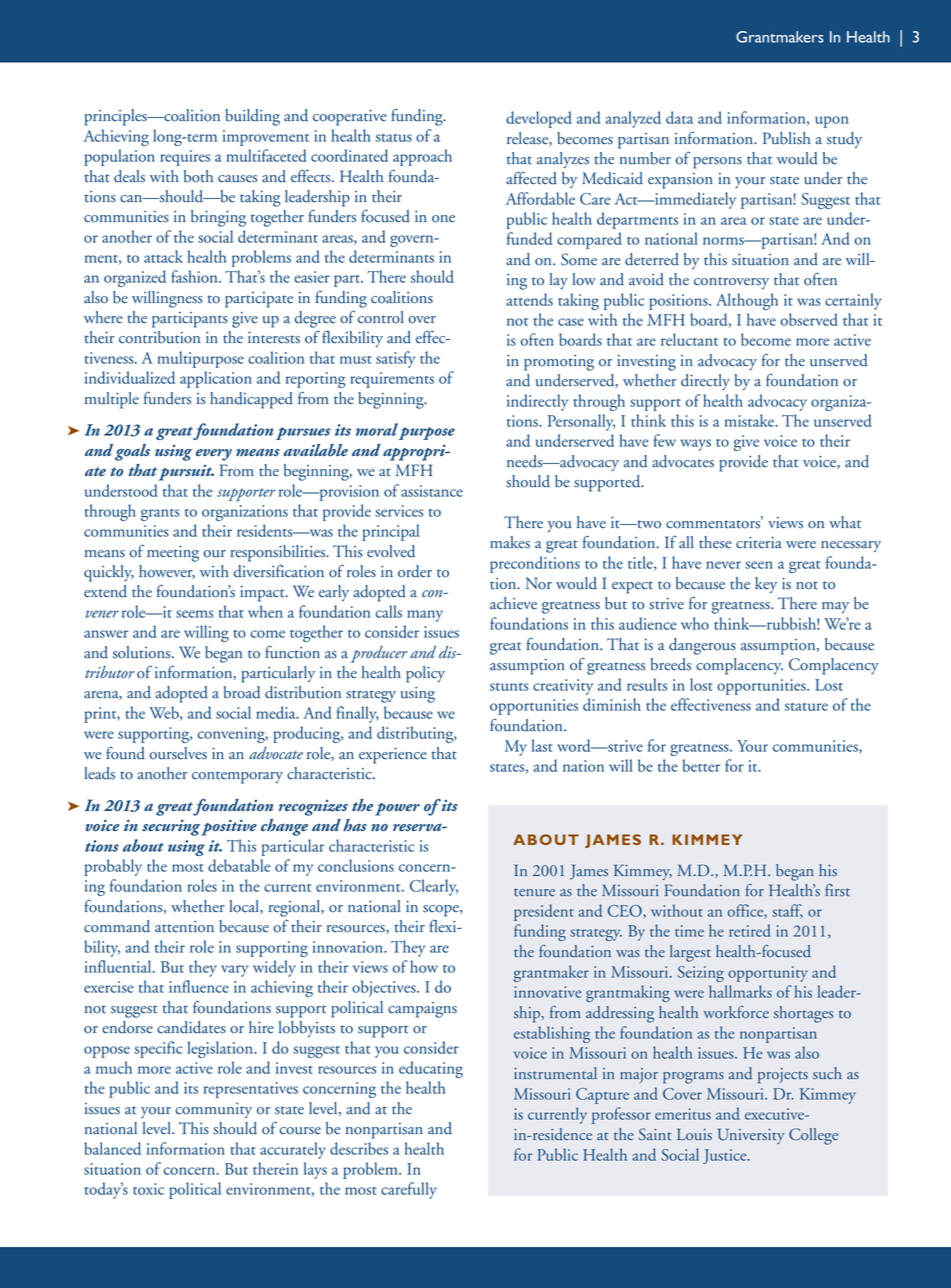 The image size is (951, 1288). I want to click on approach, so click(422, 157).
